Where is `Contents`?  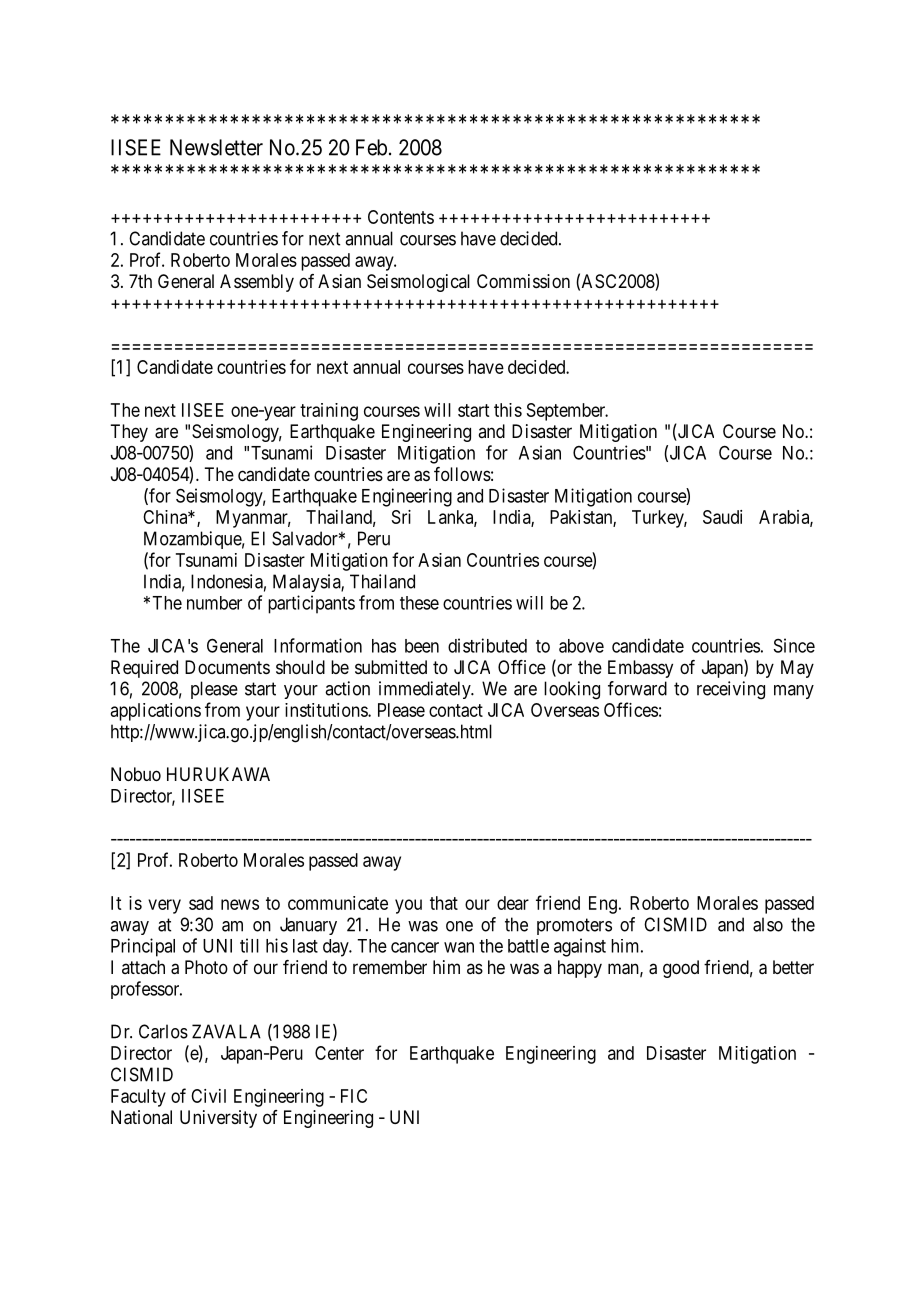 Contents is located at coordinates (401, 217).
